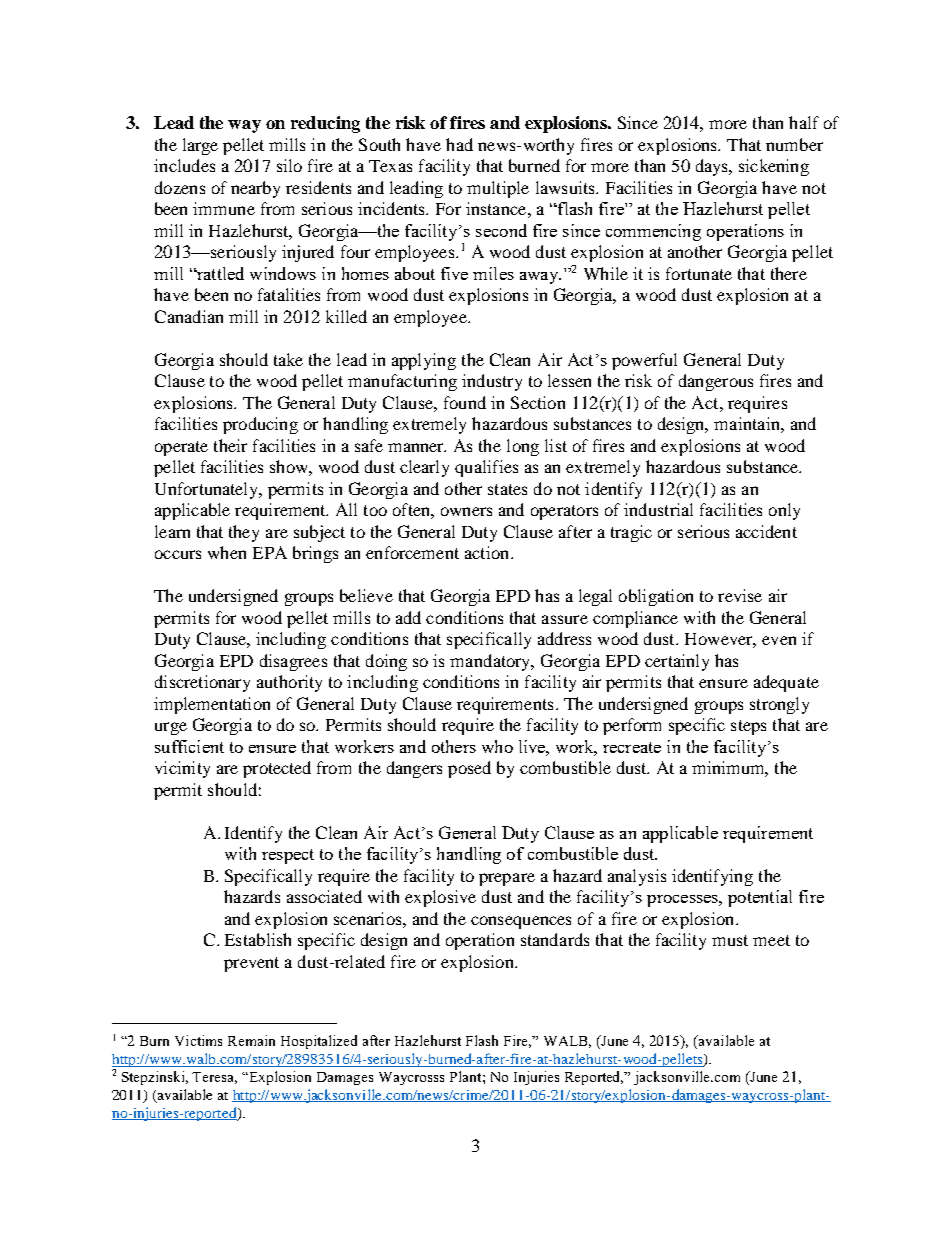  What do you see at coordinates (251, 1040) in the screenshot?
I see `Remain` at bounding box center [251, 1040].
